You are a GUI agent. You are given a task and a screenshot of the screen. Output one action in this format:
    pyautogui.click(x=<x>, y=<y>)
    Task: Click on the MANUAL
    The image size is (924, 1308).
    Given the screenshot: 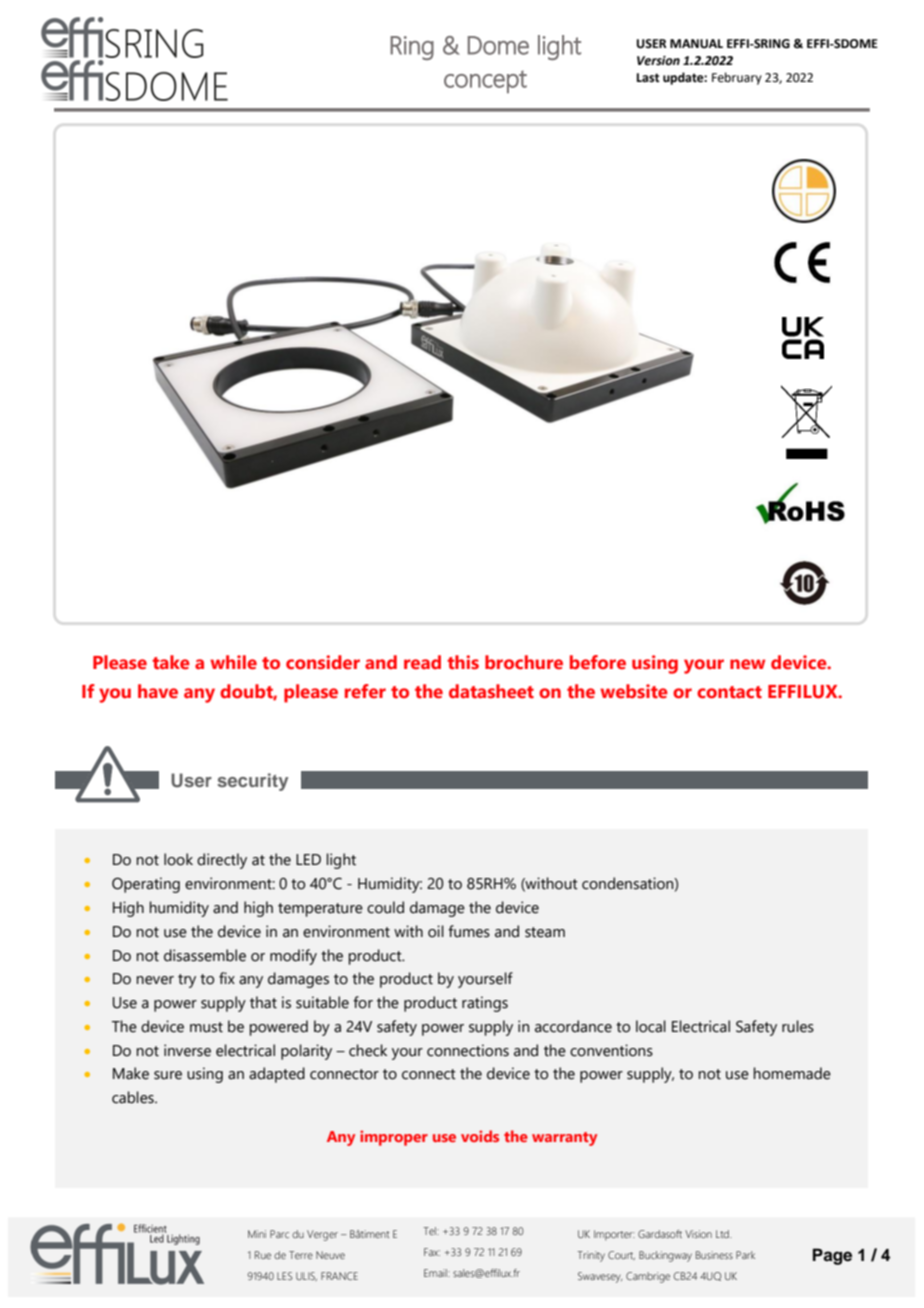 What is the action you would take?
    pyautogui.click(x=696, y=44)
